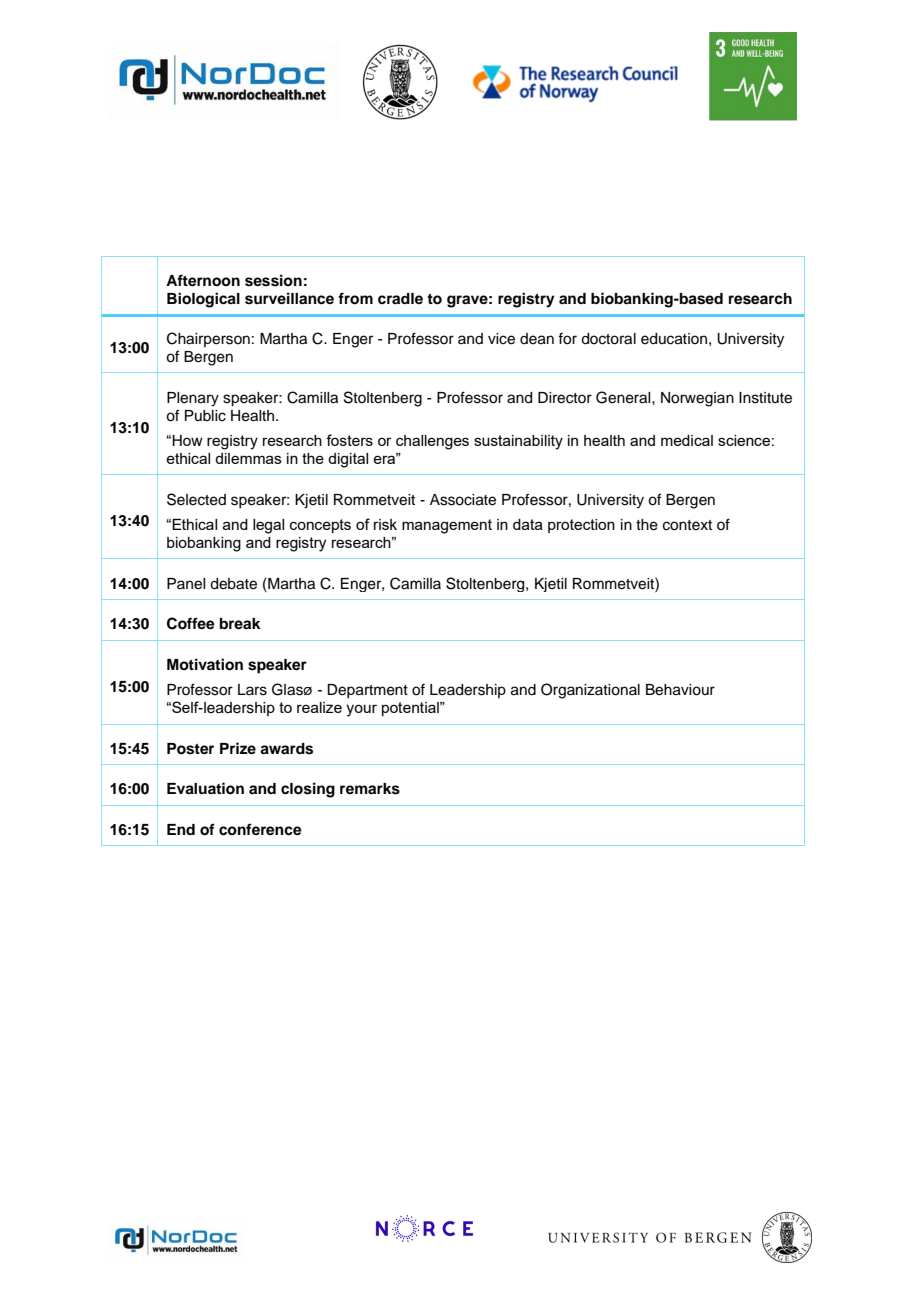 Image resolution: width=924 pixels, height=1308 pixels. Describe the element at coordinates (370, 789) in the document. I see `remarks` at that location.
